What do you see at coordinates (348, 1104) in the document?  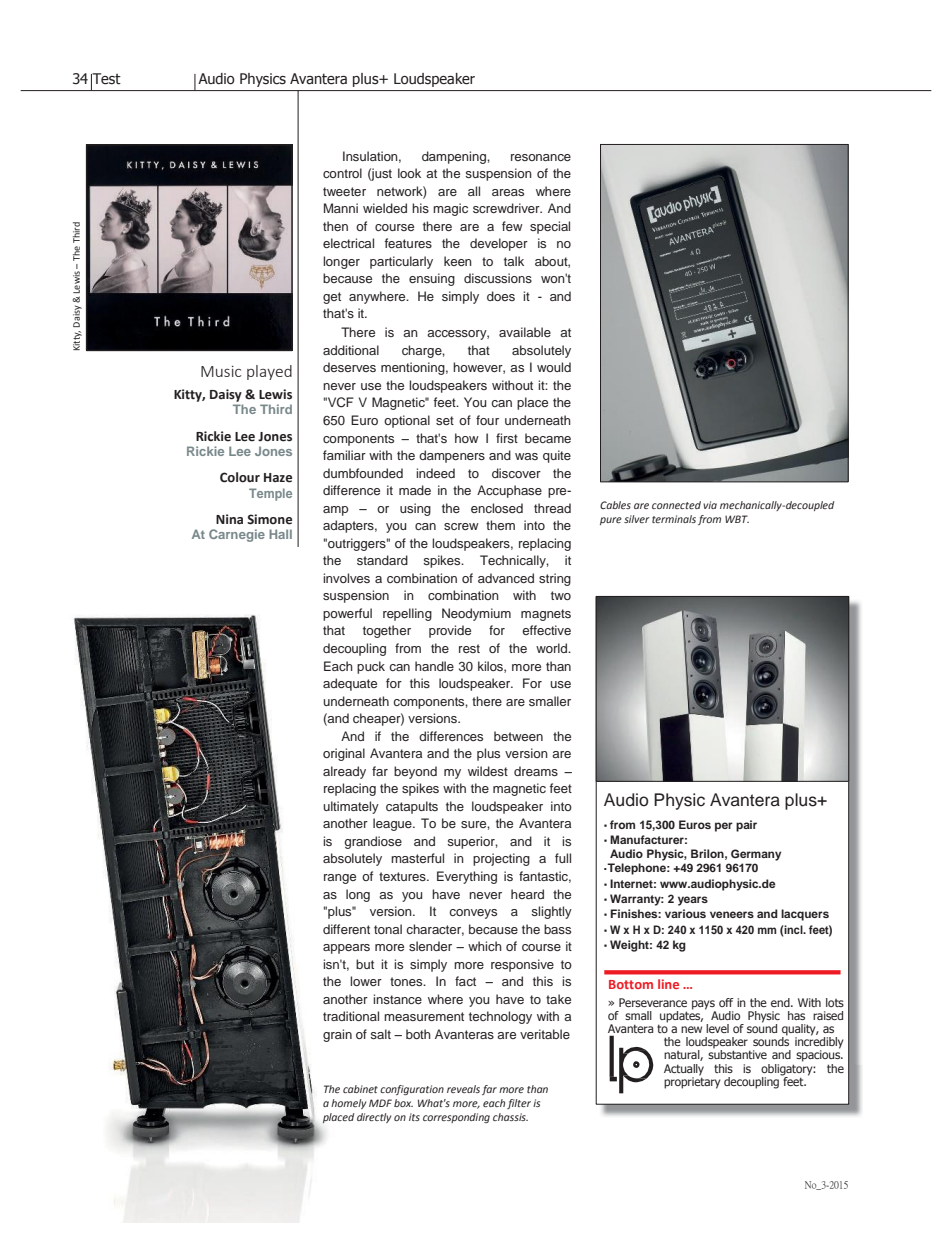 I see `homely` at bounding box center [348, 1104].
